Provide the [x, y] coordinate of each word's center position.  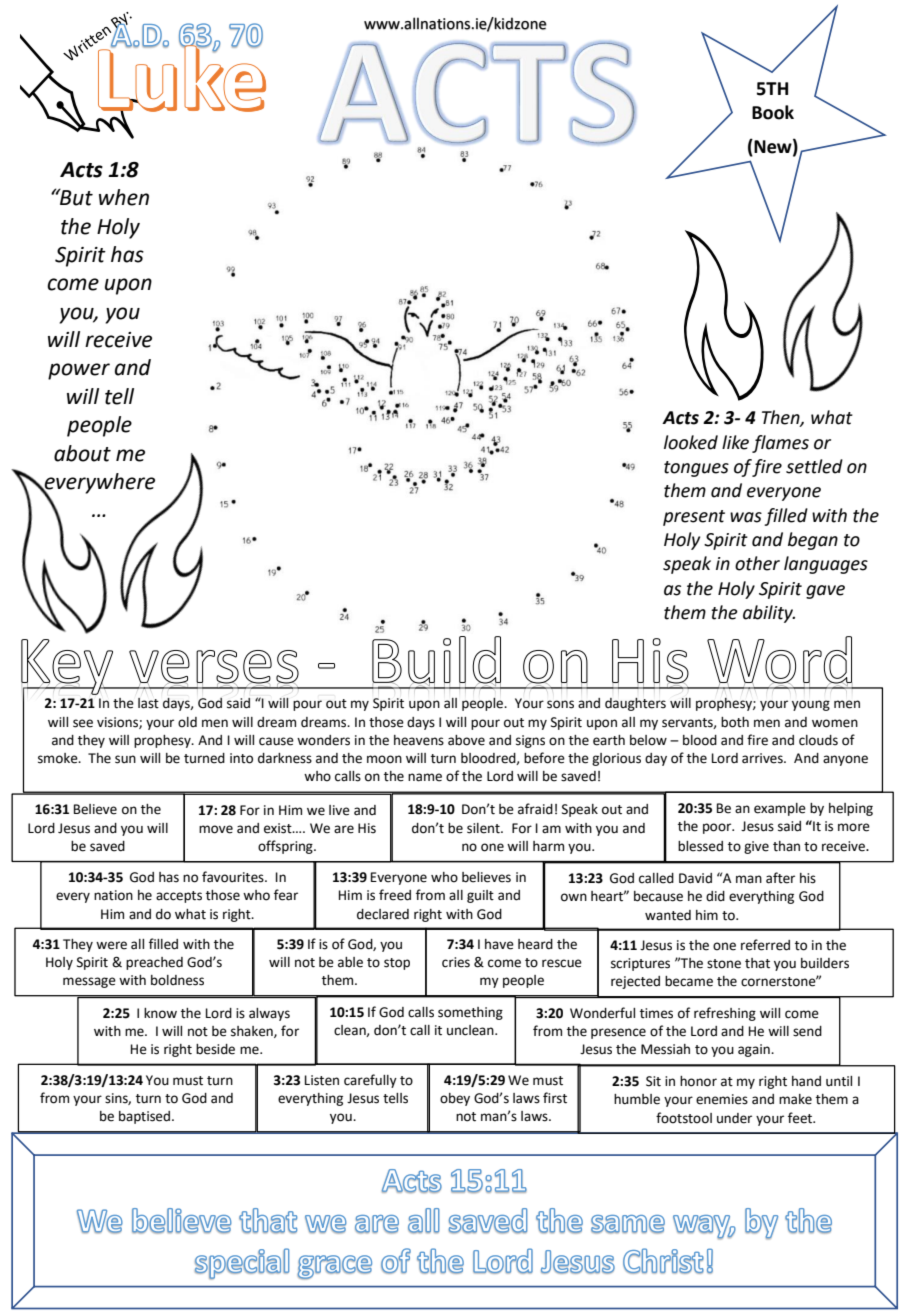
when [124, 197]
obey [455, 1099]
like [735, 442]
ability [769, 614]
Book [773, 112]
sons [560, 704]
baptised [144, 1117]
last [148, 703]
